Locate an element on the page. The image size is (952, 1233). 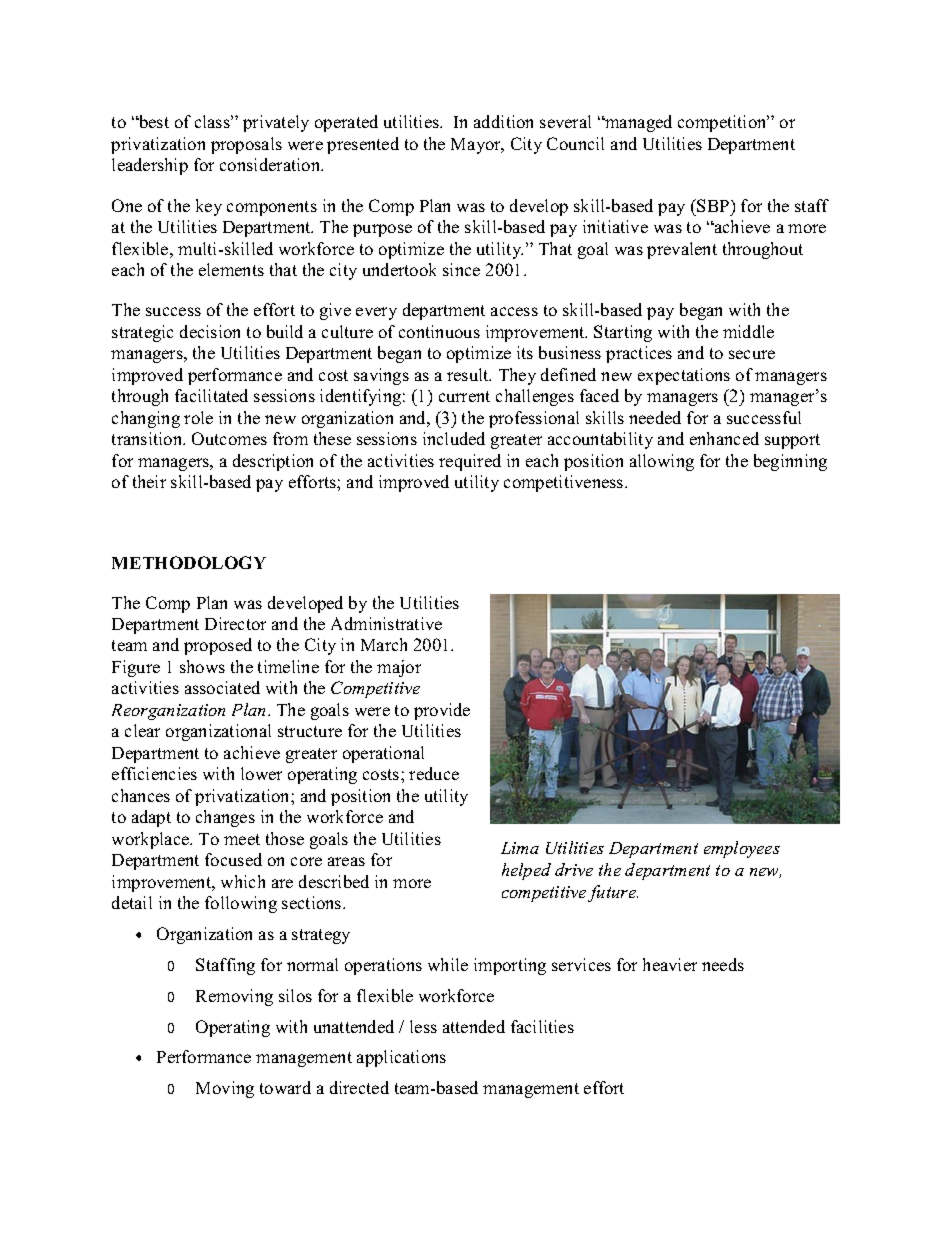
toward is located at coordinates (285, 1087).
